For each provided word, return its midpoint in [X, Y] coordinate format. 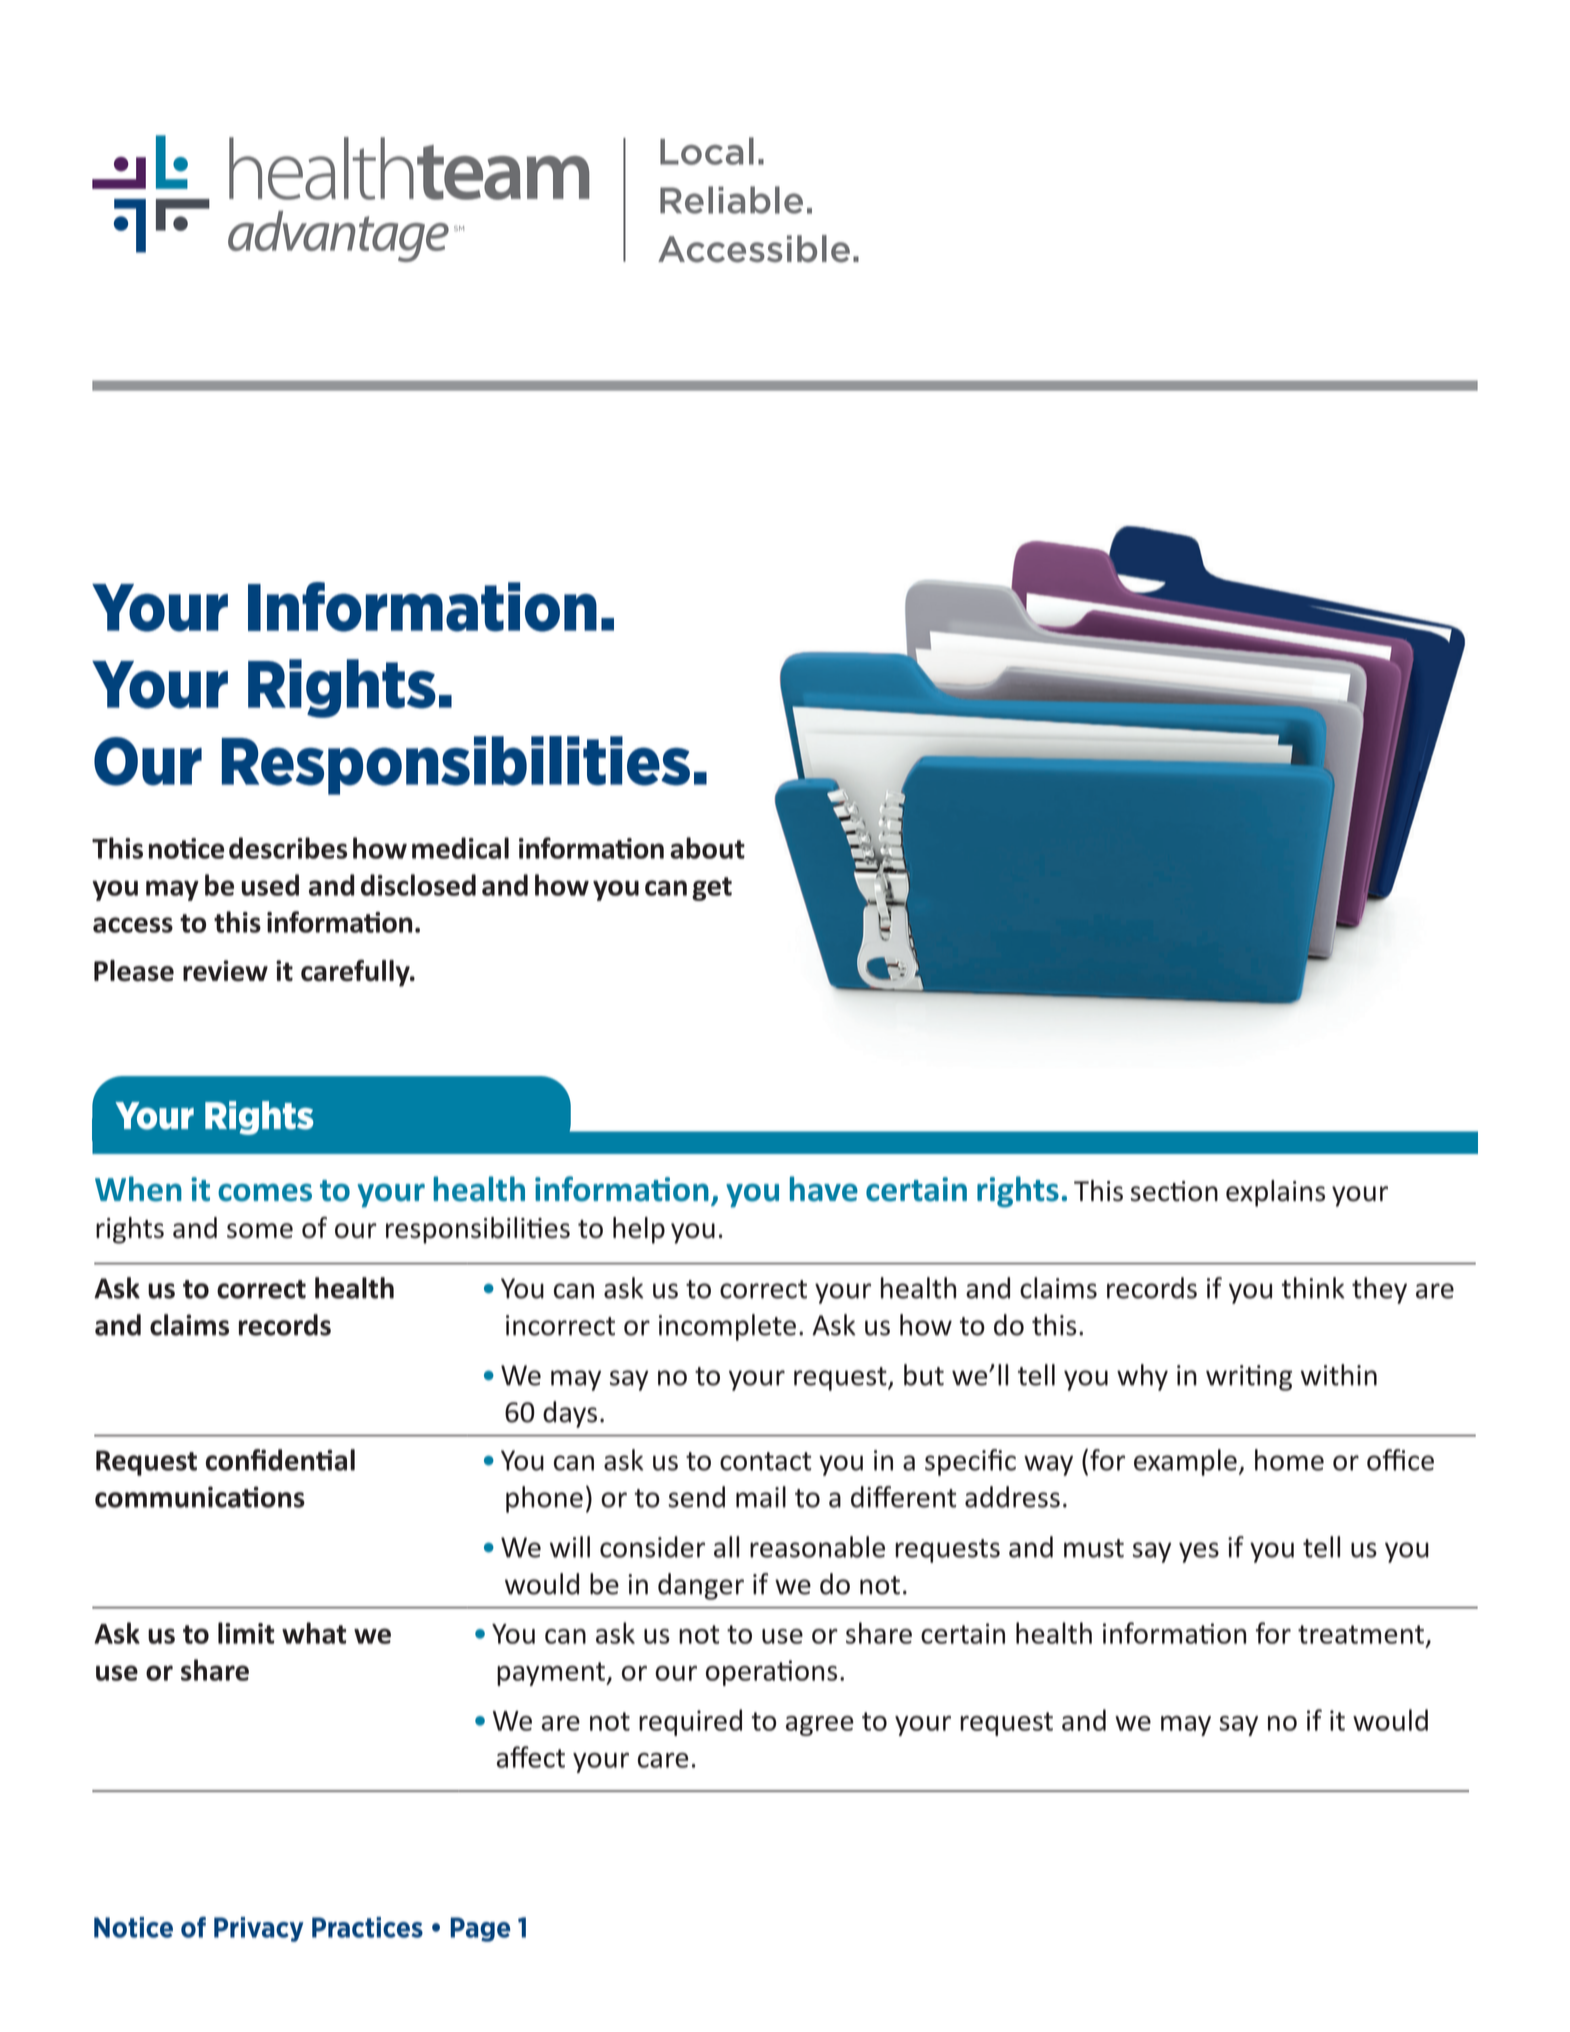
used [270, 885]
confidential [280, 1460]
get [712, 889]
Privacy [259, 1929]
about [707, 848]
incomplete [727, 1327]
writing [1249, 1378]
